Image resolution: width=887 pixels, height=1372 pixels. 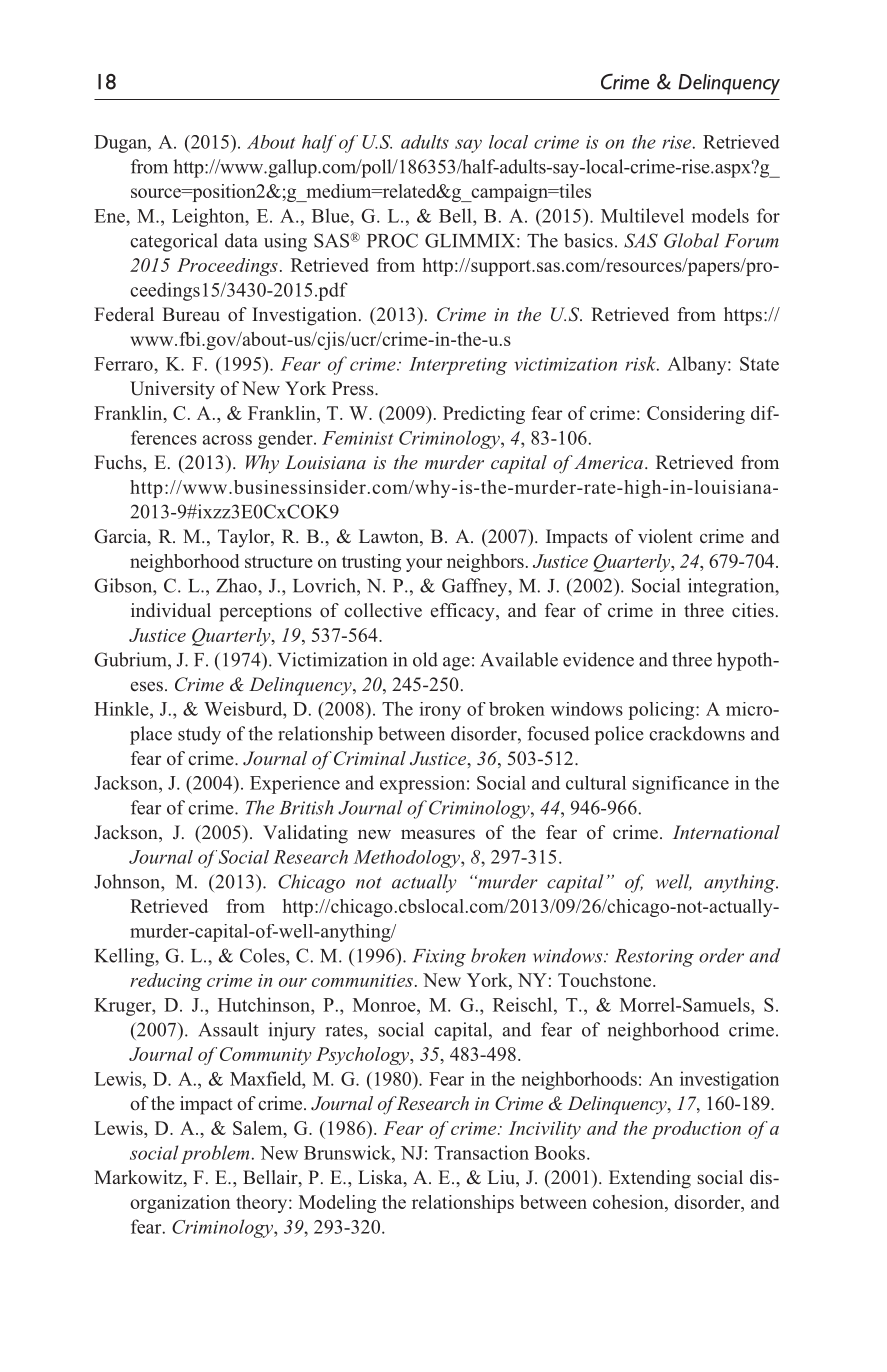 I want to click on reducing, so click(x=166, y=982).
